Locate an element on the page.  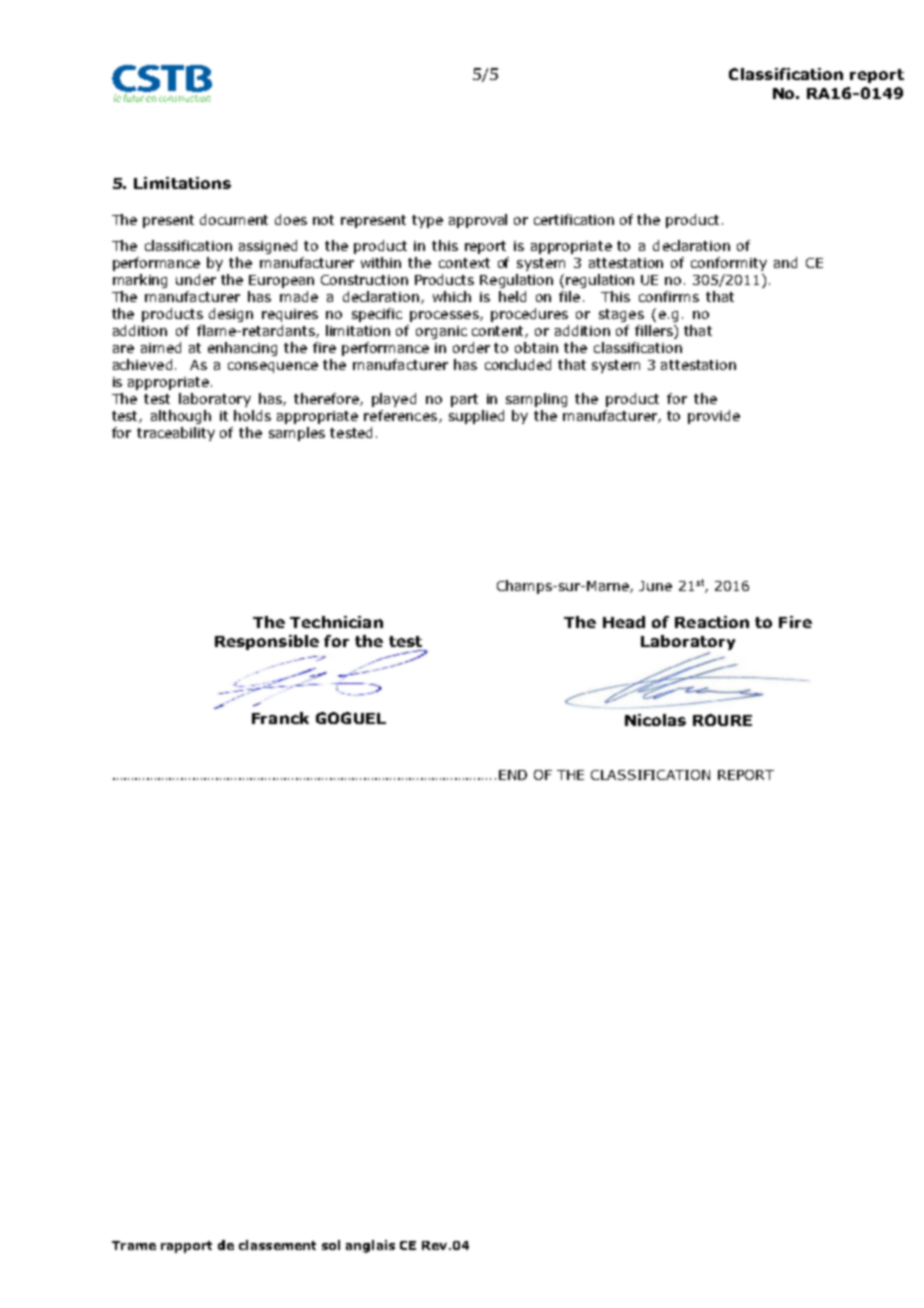
conformity is located at coordinates (729, 264).
